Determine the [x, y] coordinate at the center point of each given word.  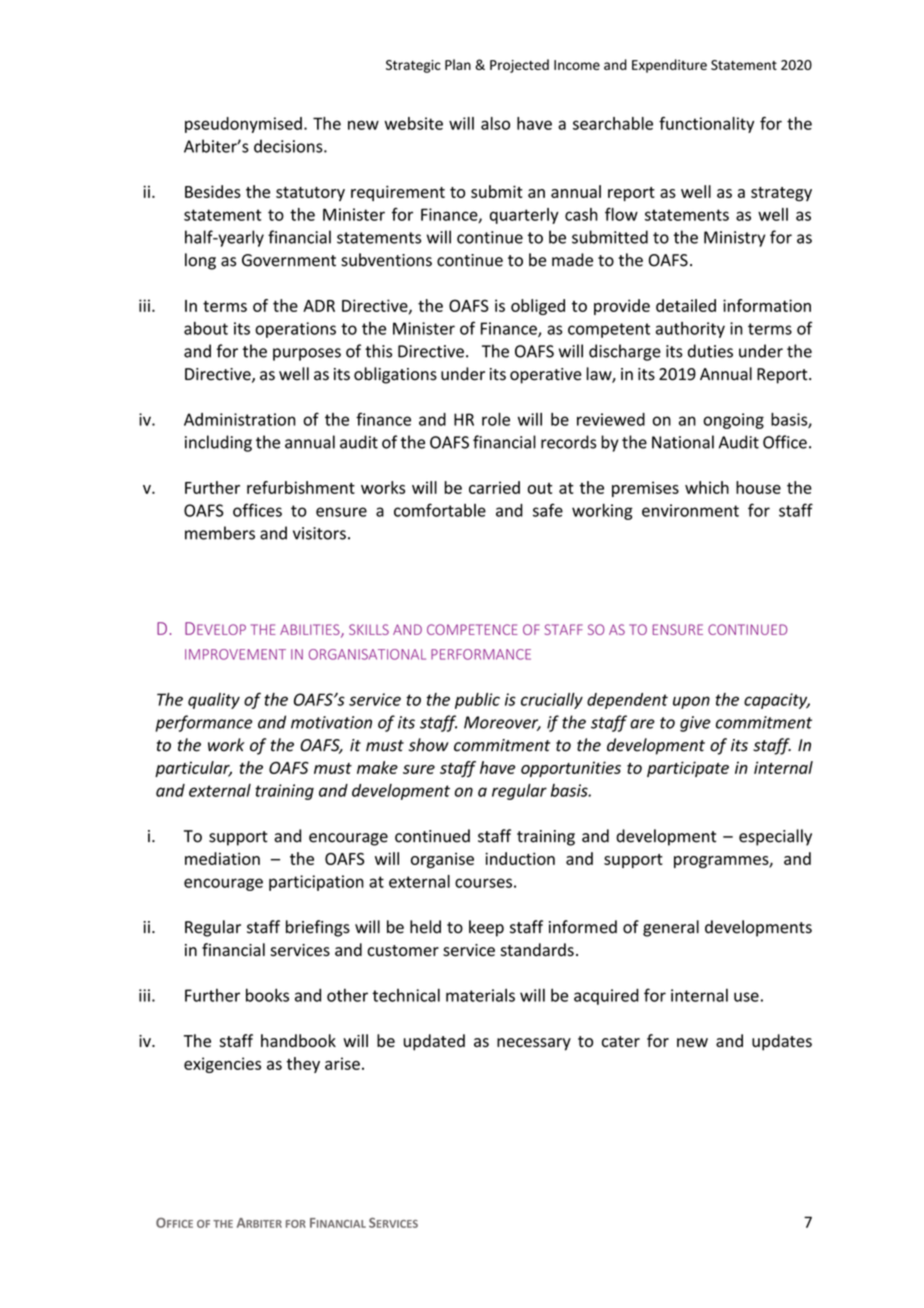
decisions [289, 146]
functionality [706, 125]
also [495, 123]
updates [782, 1042]
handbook [298, 1040]
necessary [534, 1044]
